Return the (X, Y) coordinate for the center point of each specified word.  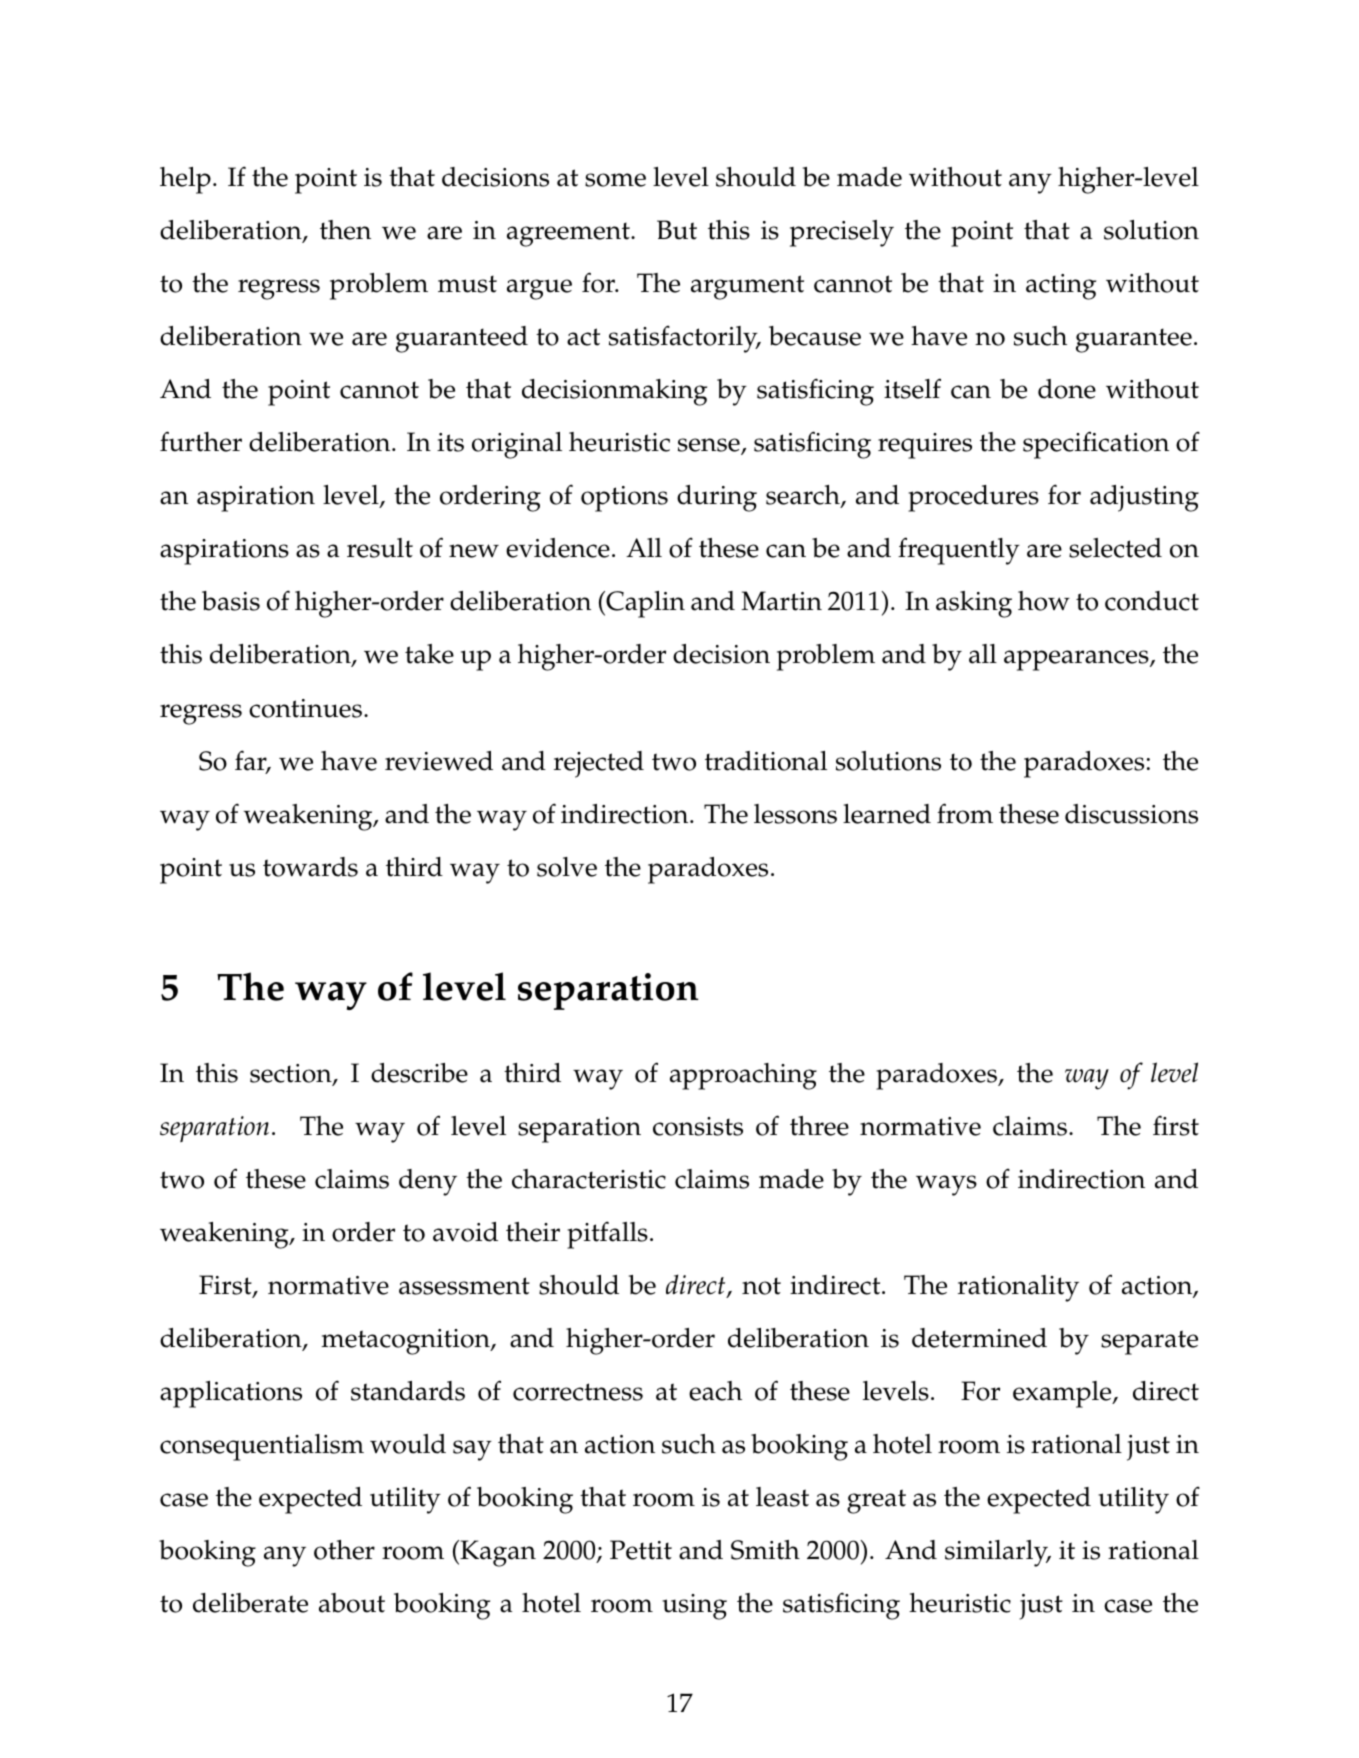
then (345, 230)
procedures (973, 498)
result (380, 548)
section (292, 1074)
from (965, 813)
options (624, 499)
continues (305, 708)
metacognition (406, 1342)
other (344, 1550)
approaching (743, 1076)
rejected (599, 764)
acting (1061, 287)
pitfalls (607, 1235)
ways (946, 1185)
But (677, 230)
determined (979, 1338)
